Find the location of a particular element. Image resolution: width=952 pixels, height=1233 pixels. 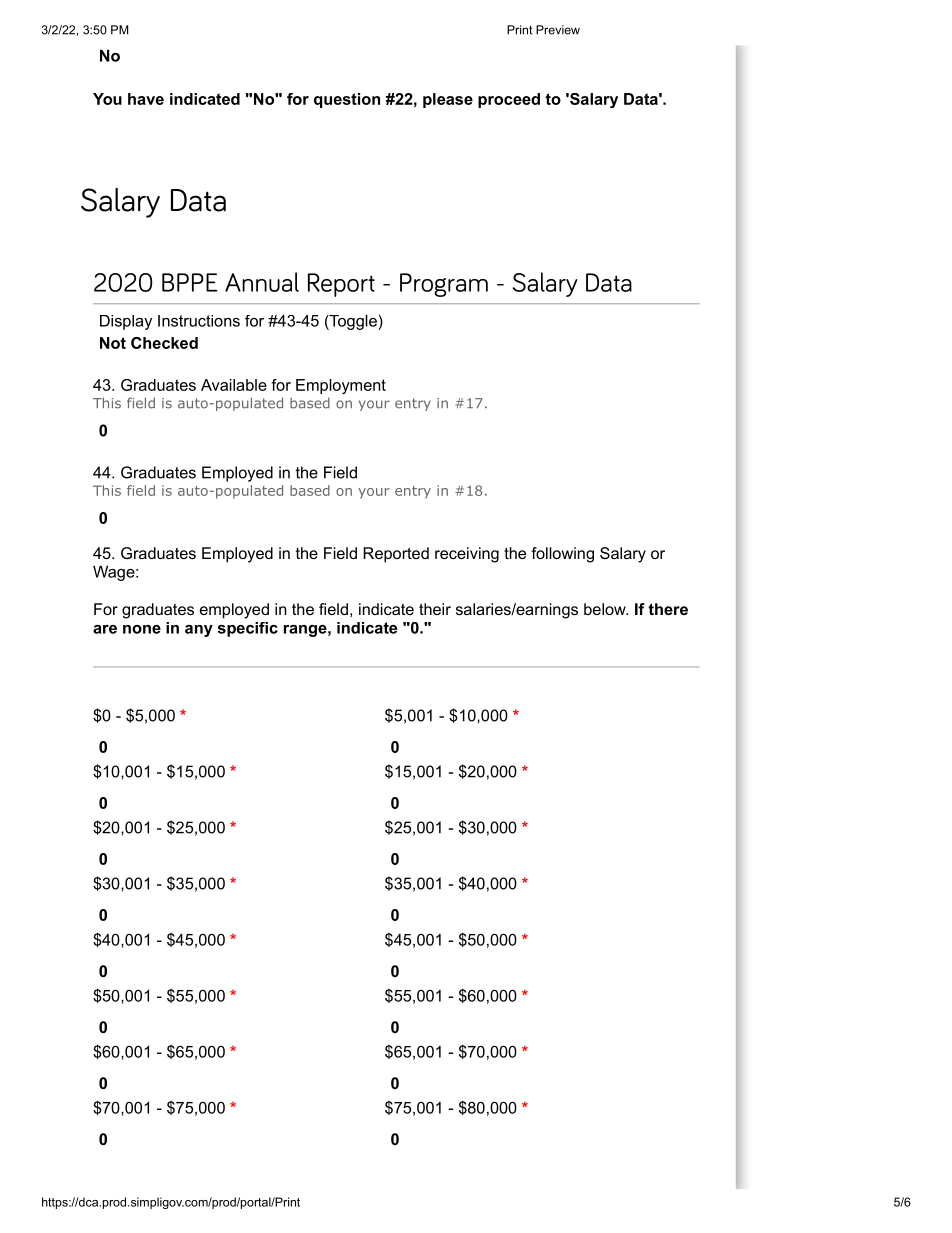

have is located at coordinates (146, 99).
